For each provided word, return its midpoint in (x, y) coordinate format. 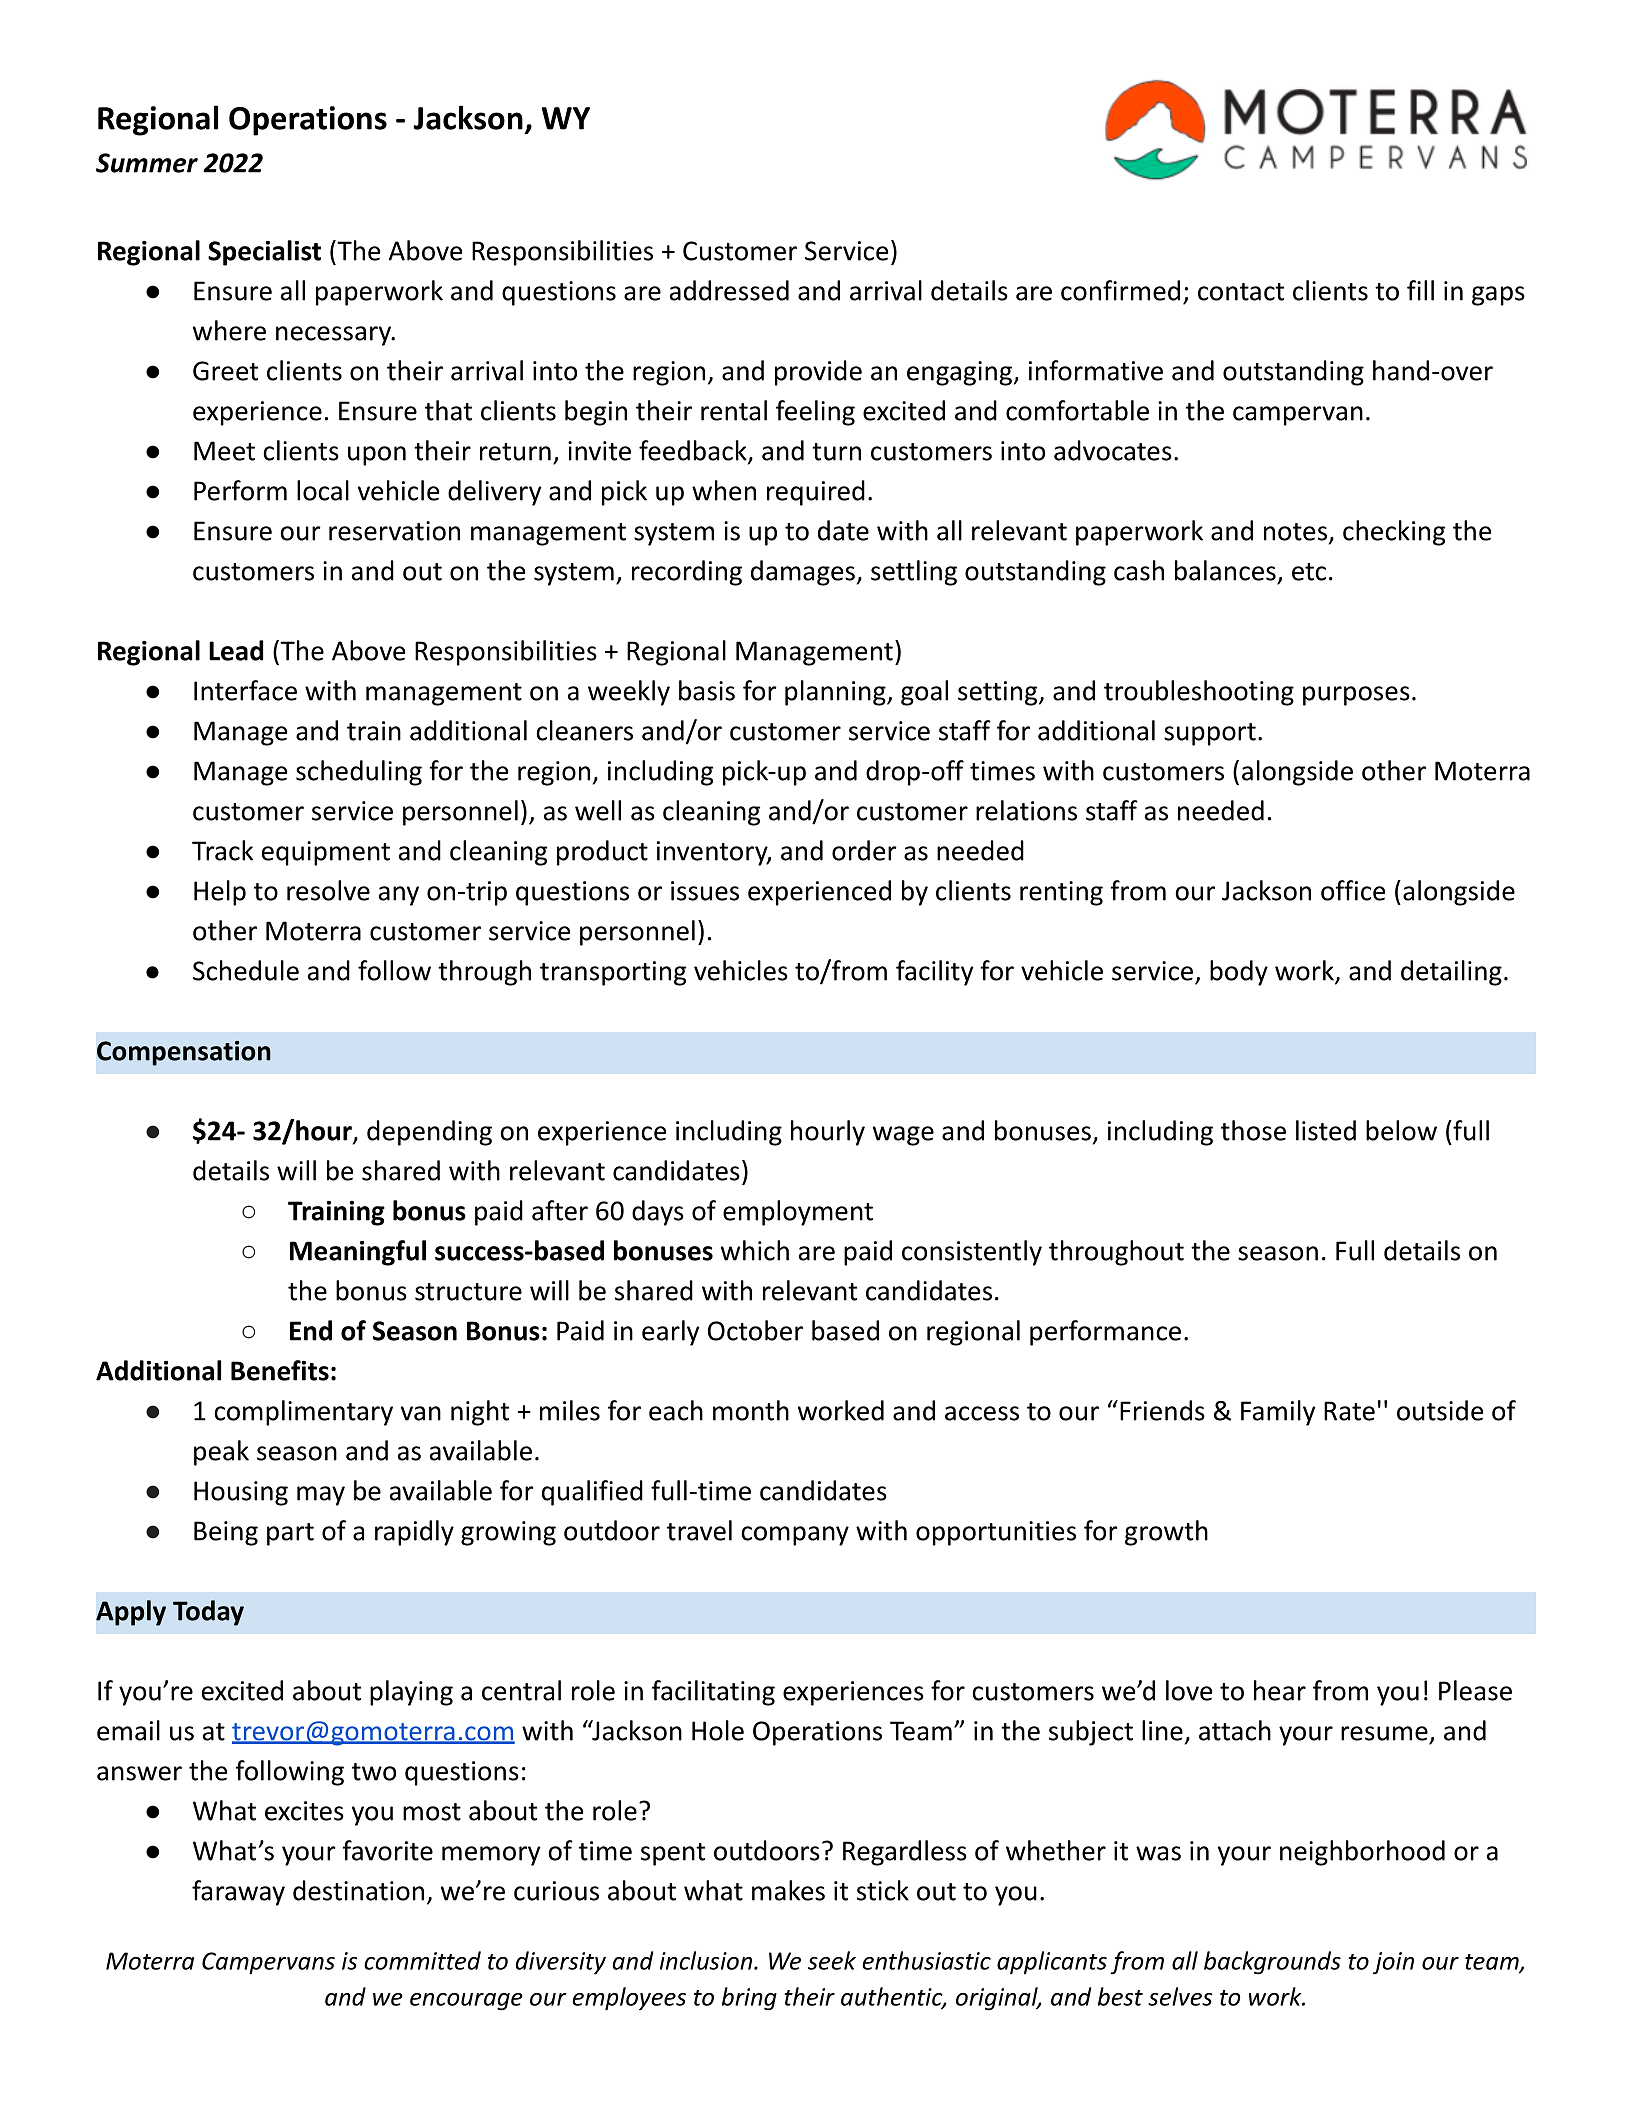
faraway (238, 1893)
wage (903, 1136)
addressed (729, 290)
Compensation (184, 1053)
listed (1326, 1130)
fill (1420, 290)
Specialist (264, 253)
